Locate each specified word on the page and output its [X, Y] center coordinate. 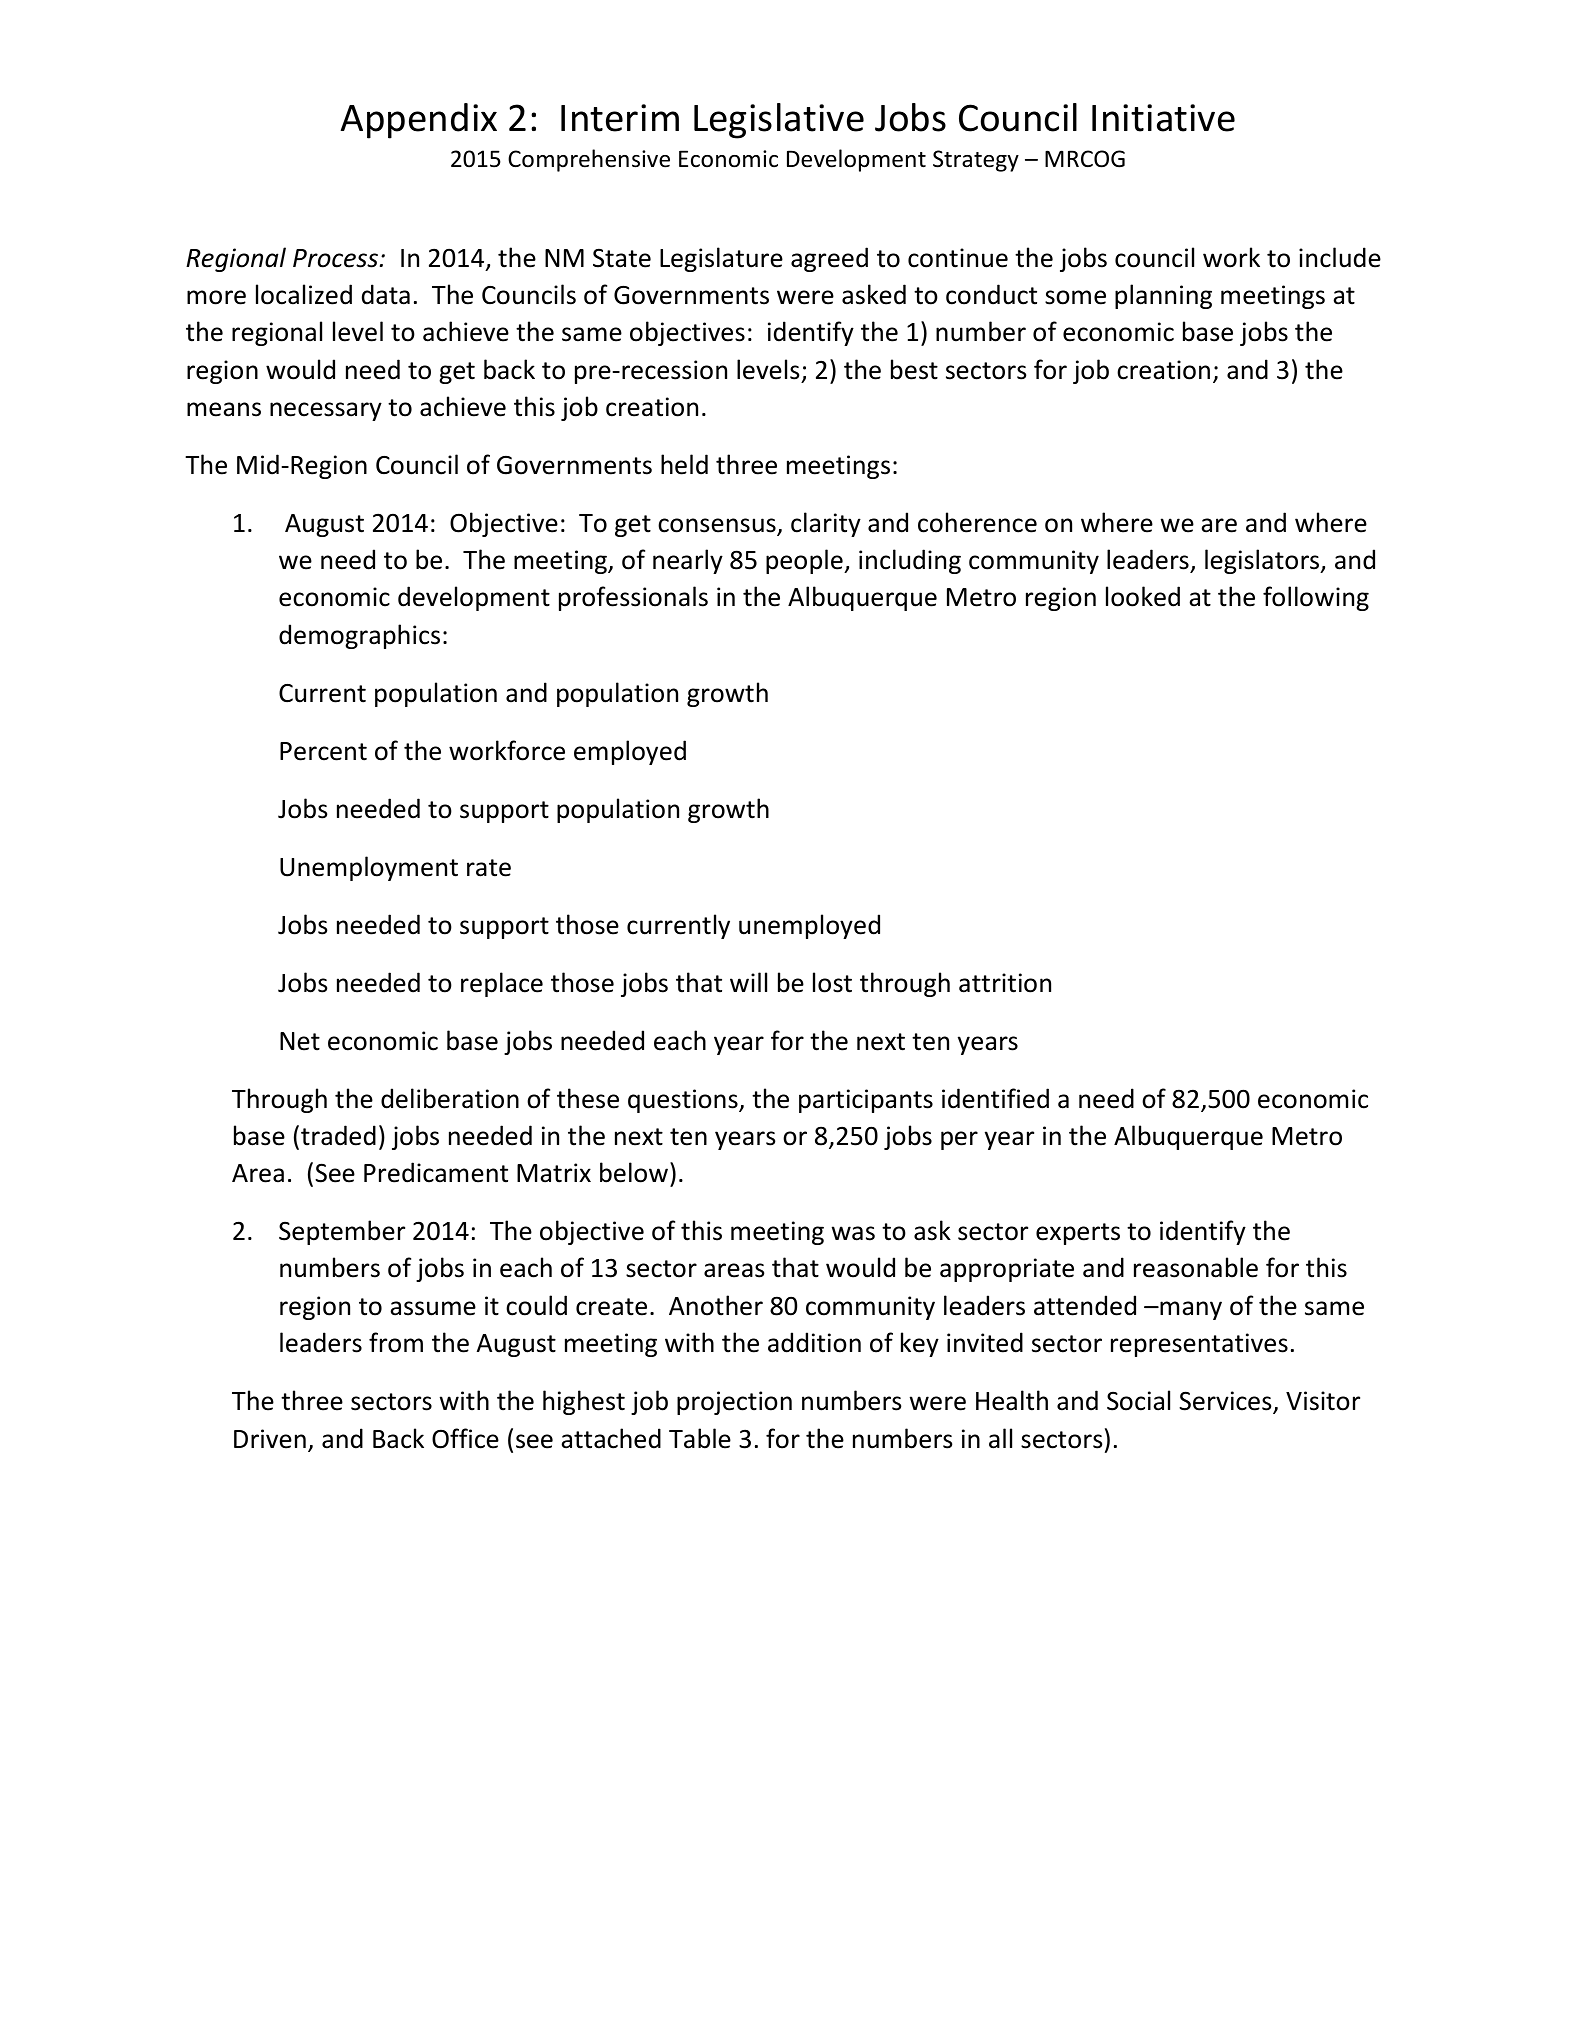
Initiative [1163, 118]
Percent [323, 751]
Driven [270, 1439]
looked [1143, 596]
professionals [633, 598]
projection [734, 1403]
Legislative [779, 121]
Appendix [418, 121]
